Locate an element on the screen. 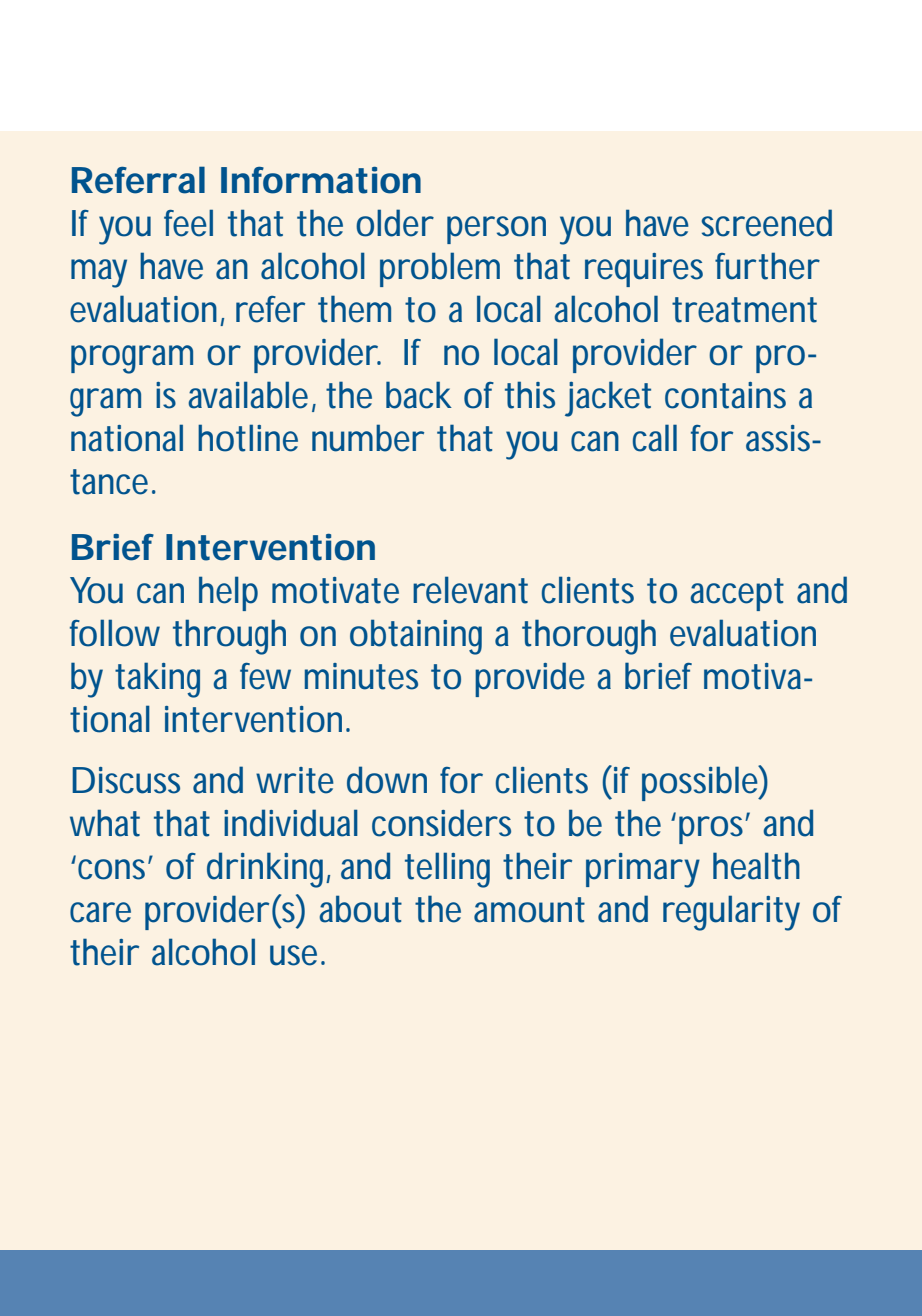  requires is located at coordinates (644, 270).
